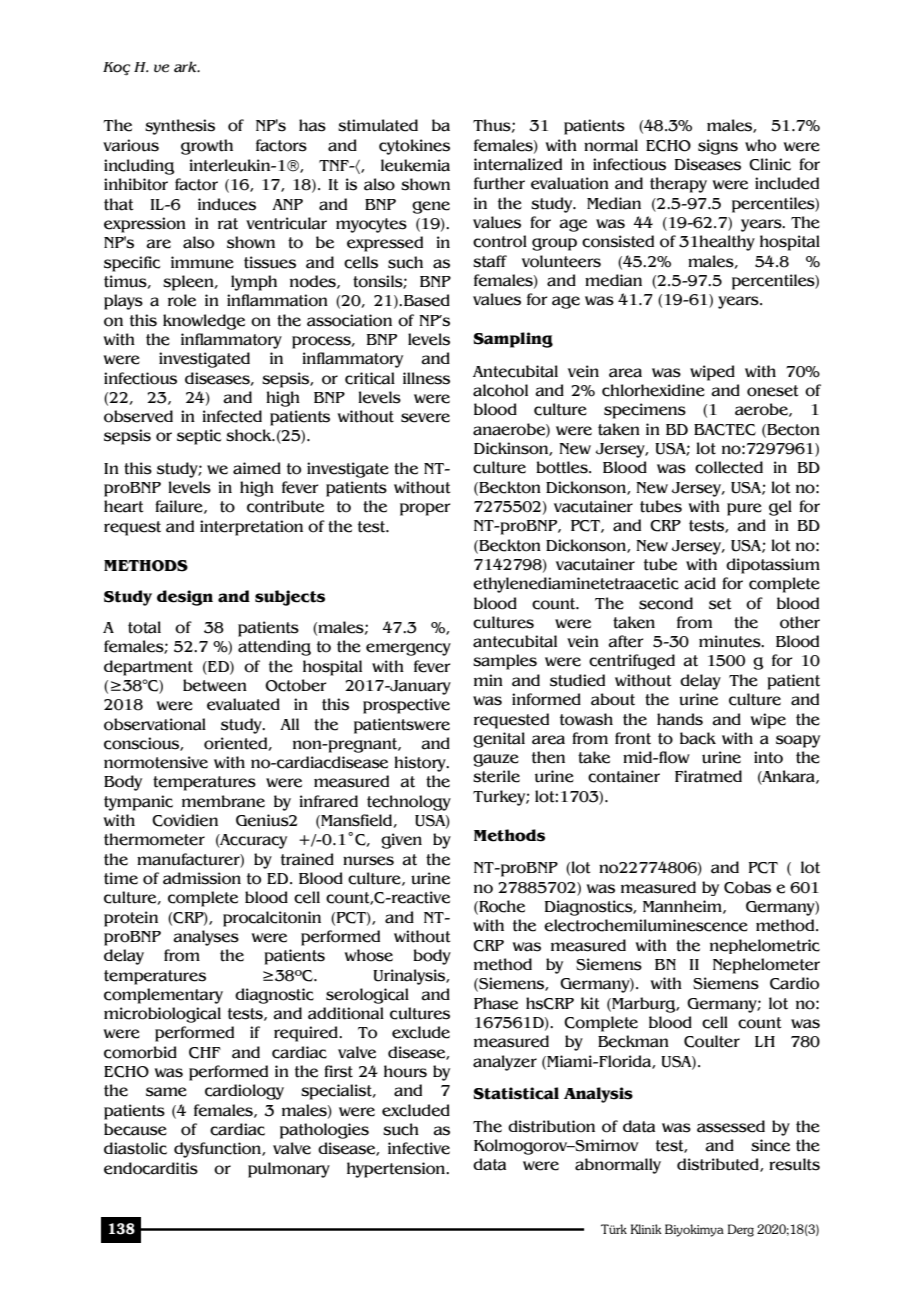 Image resolution: width=924 pixels, height=1295 pixels. Describe the element at coordinates (180, 127) in the page. I see `synthesis` at that location.
